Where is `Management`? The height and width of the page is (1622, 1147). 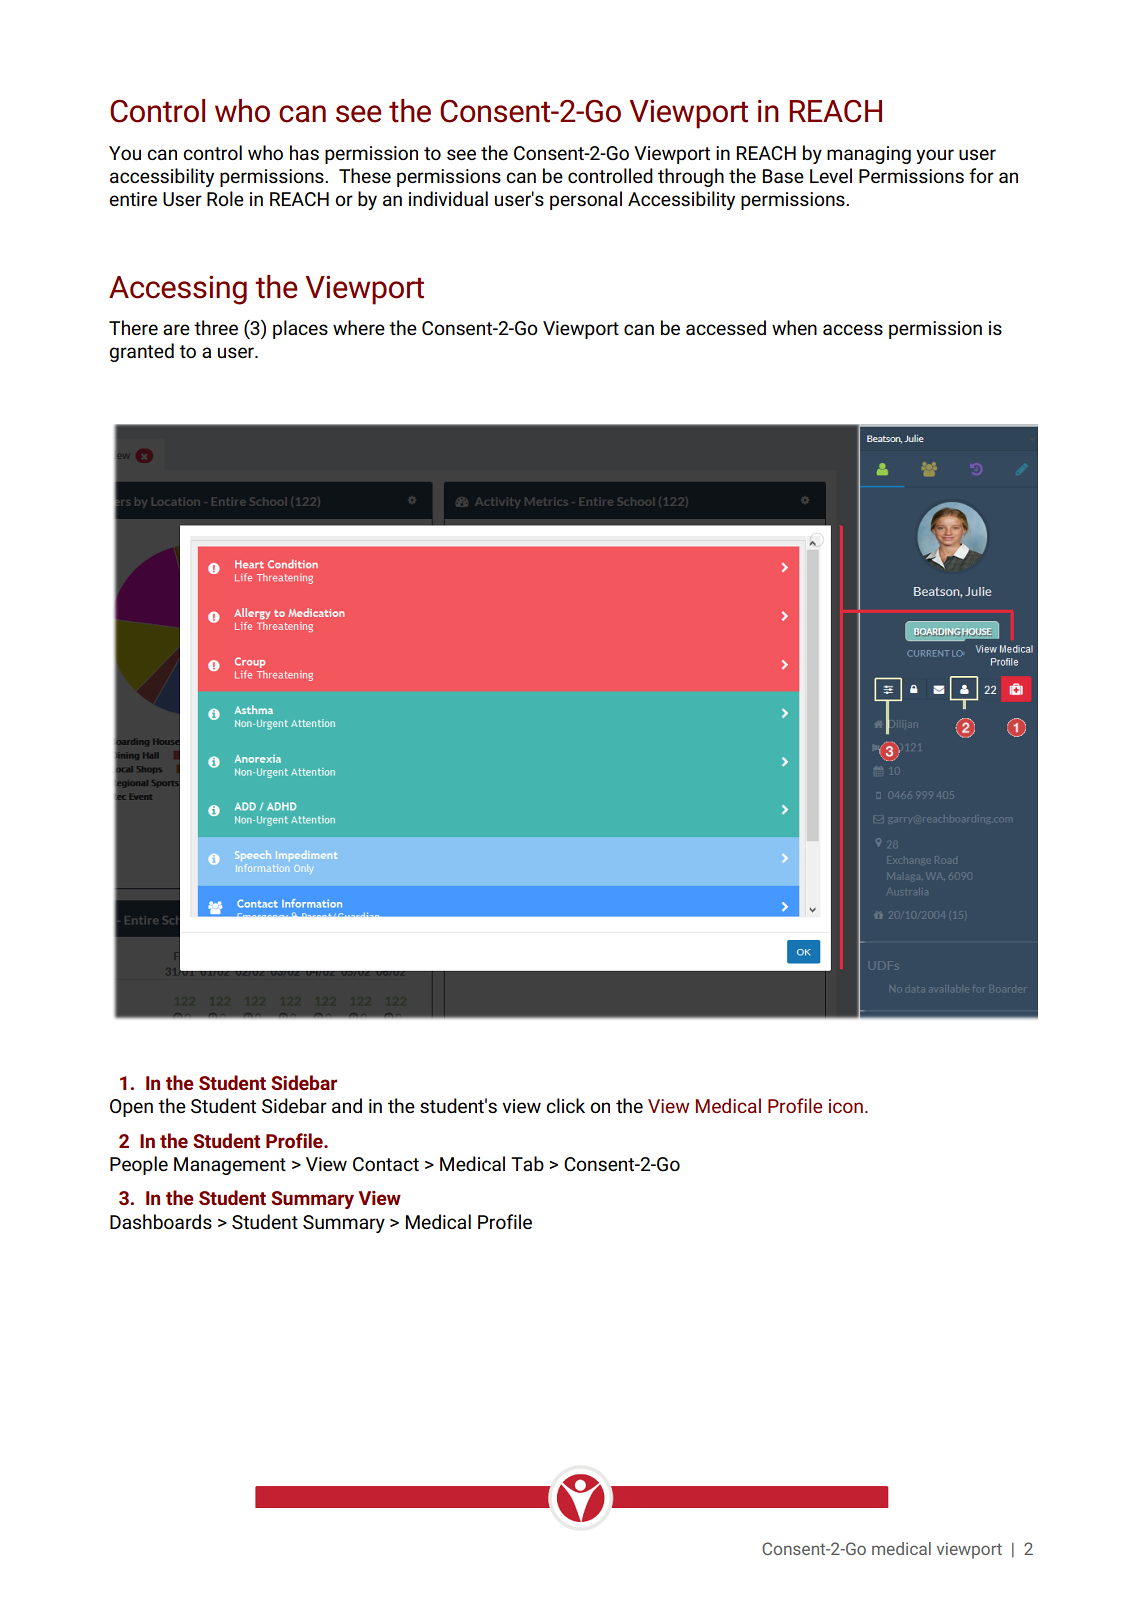
Management is located at coordinates (230, 1166).
